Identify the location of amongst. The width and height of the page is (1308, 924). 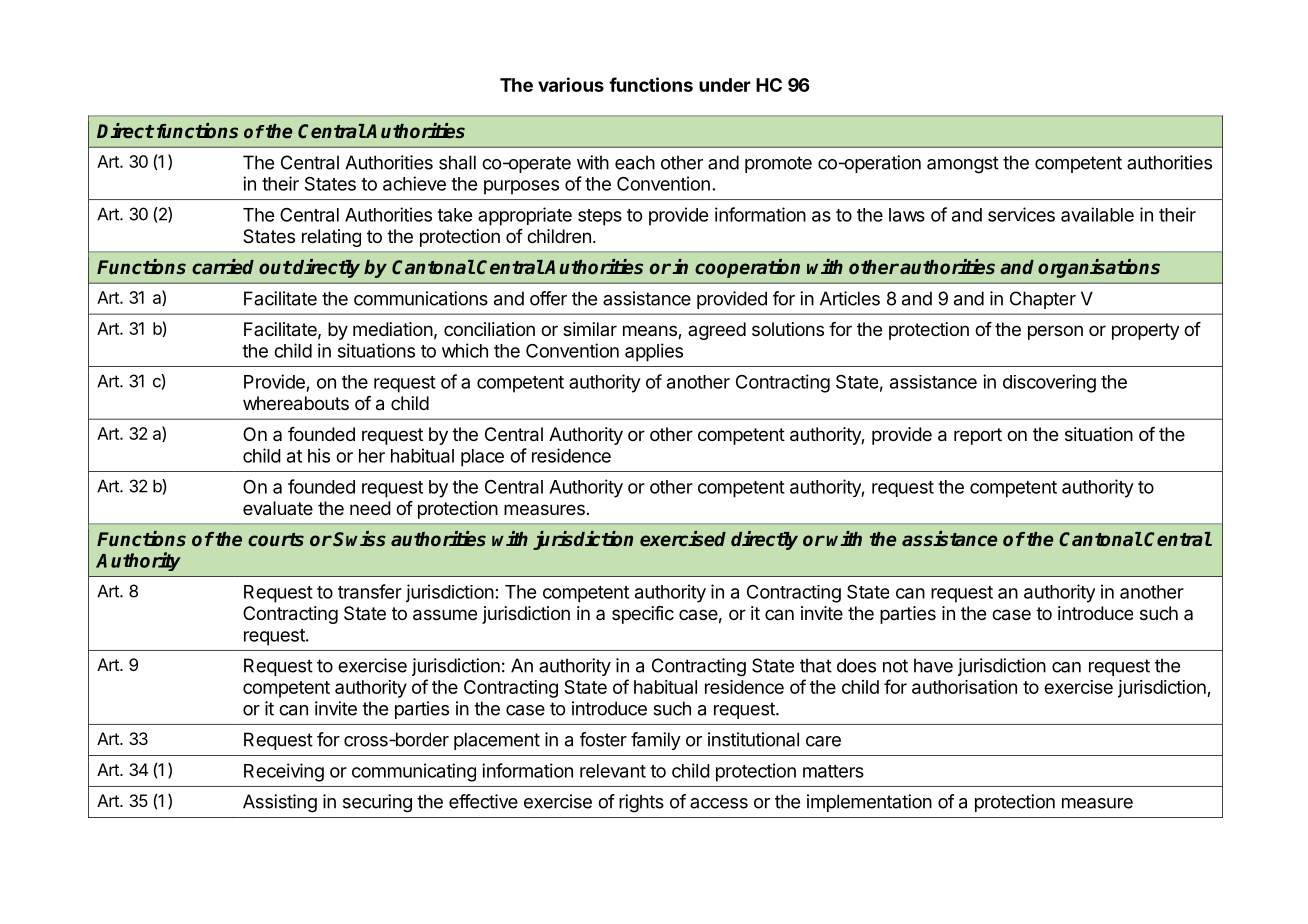
(963, 165).
